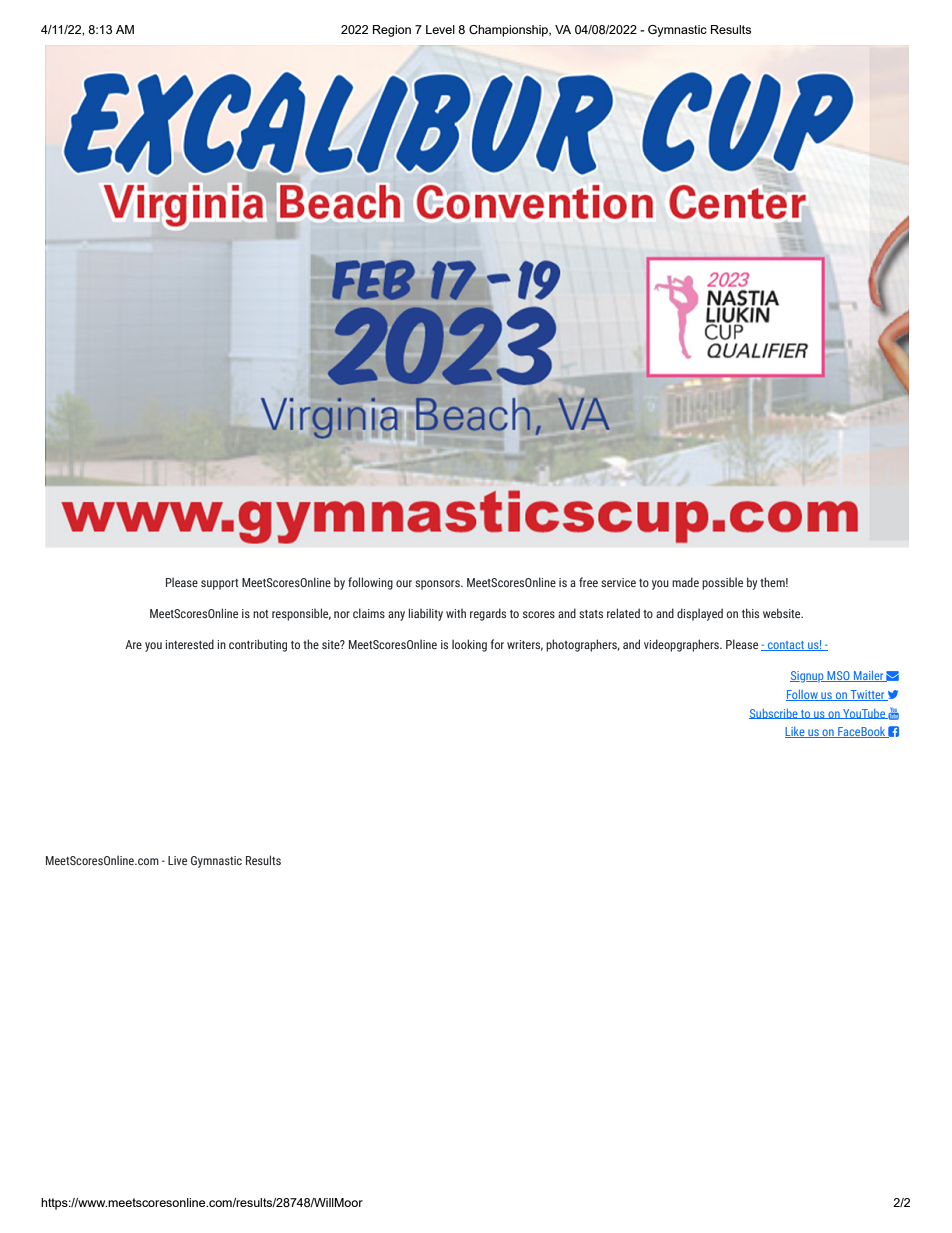  I want to click on our, so click(404, 583).
